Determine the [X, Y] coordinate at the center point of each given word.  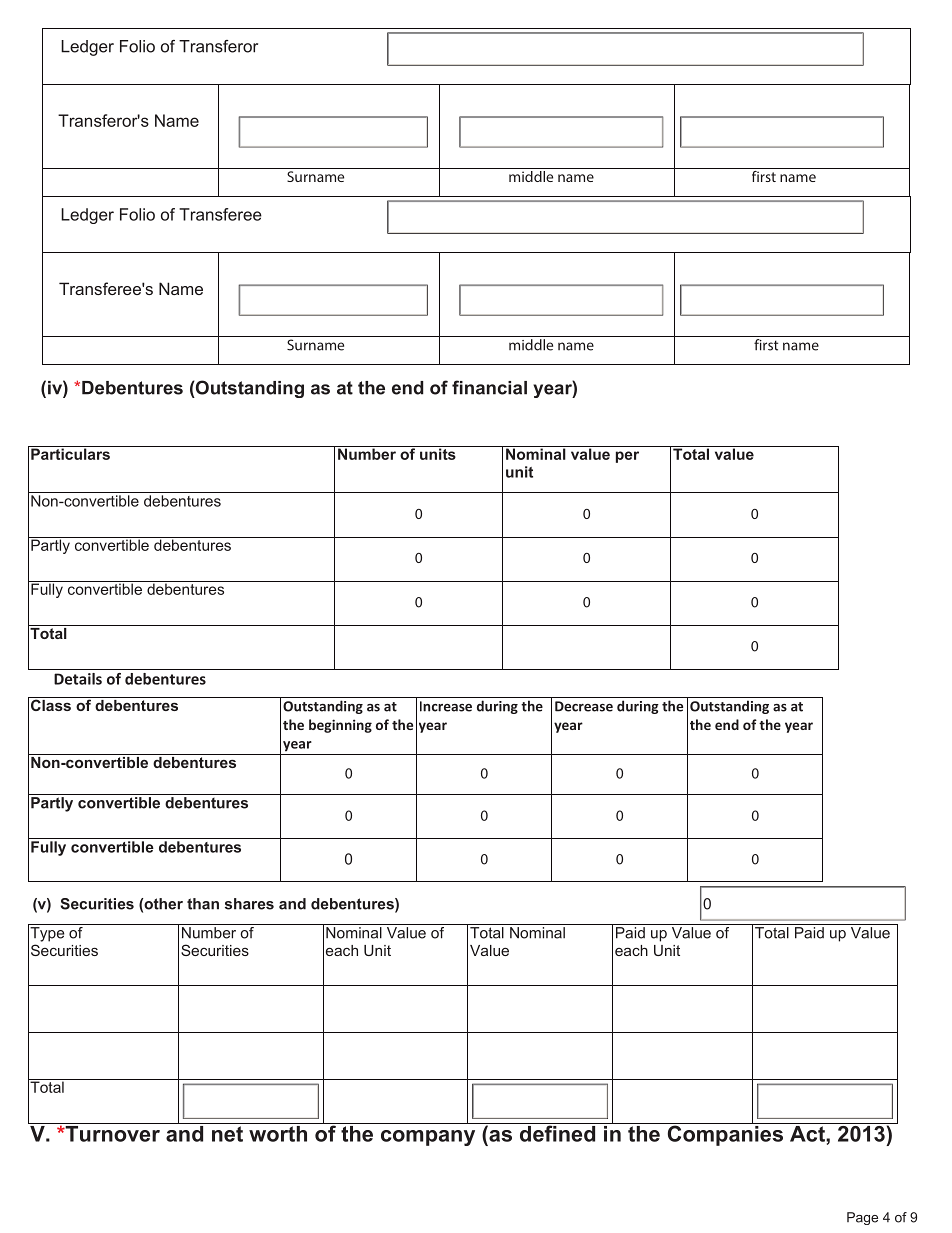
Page [862, 1218]
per [627, 457]
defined [558, 1132]
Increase [446, 706]
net [227, 1134]
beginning [340, 726]
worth [278, 1132]
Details [78, 679]
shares [249, 904]
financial [489, 387]
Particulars [70, 453]
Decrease [584, 706]
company [428, 1138]
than [203, 904]
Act [807, 1132]
